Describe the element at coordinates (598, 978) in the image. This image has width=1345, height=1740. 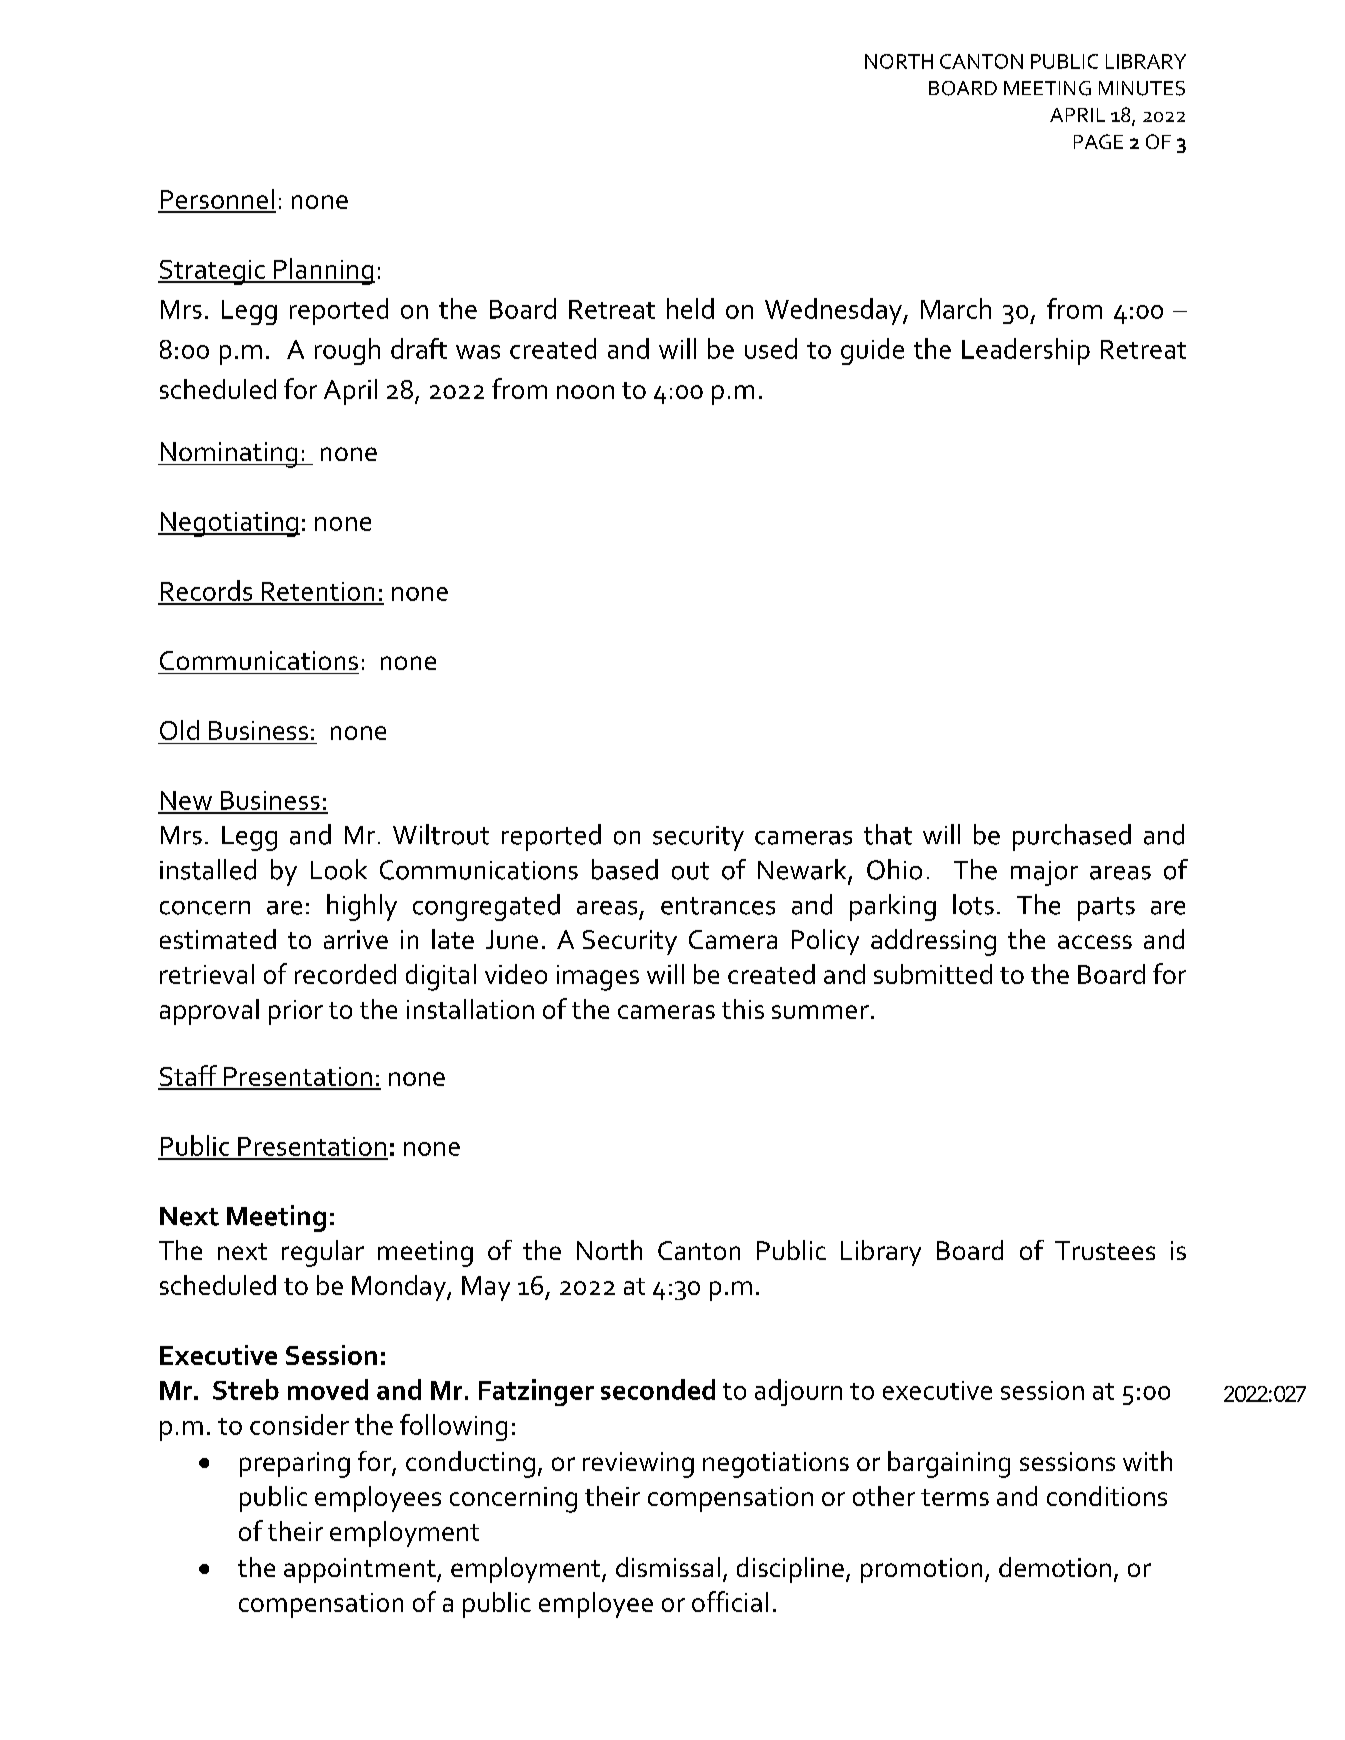
I see `images` at that location.
